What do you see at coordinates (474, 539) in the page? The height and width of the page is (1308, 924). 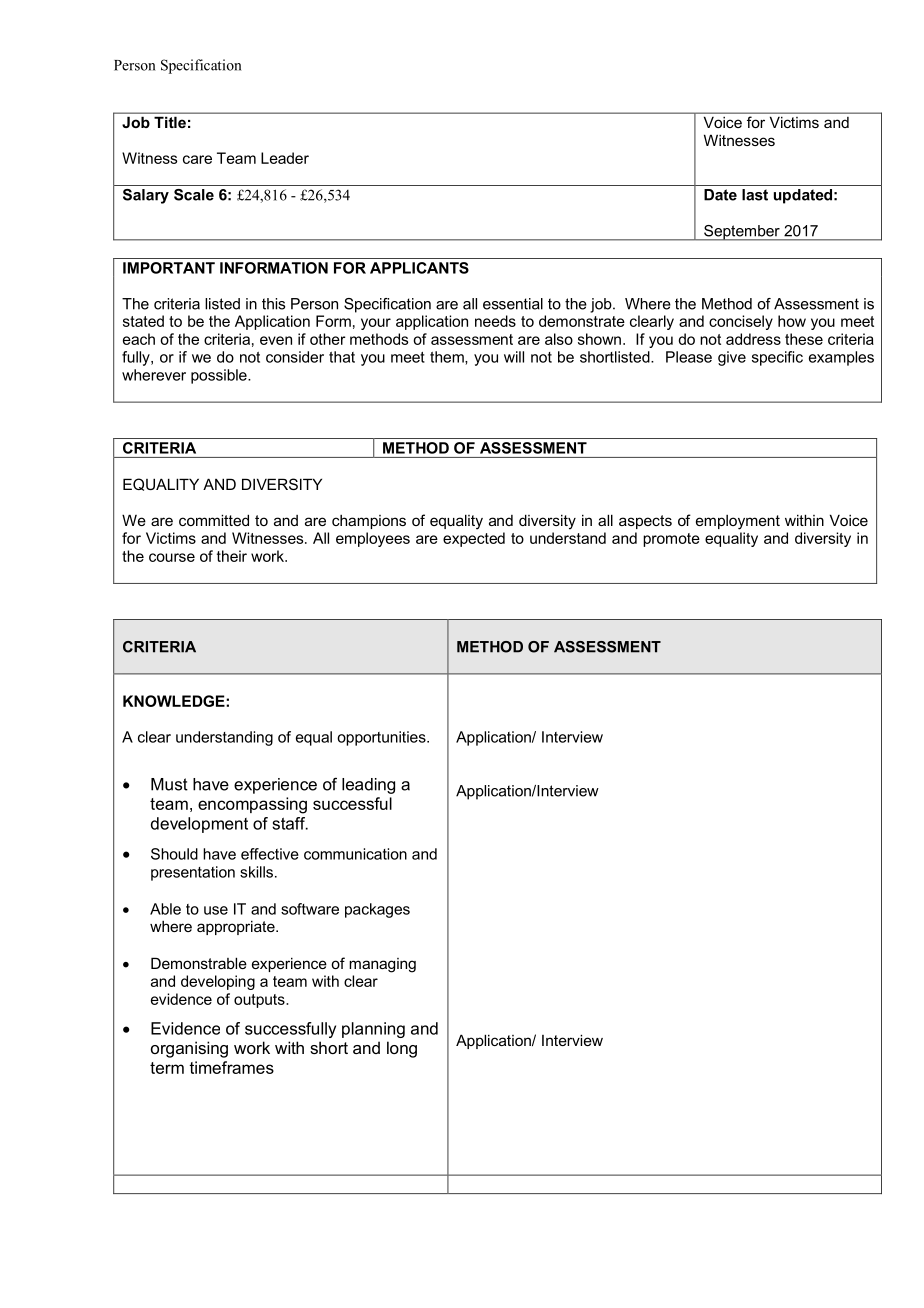 I see `expected` at bounding box center [474, 539].
